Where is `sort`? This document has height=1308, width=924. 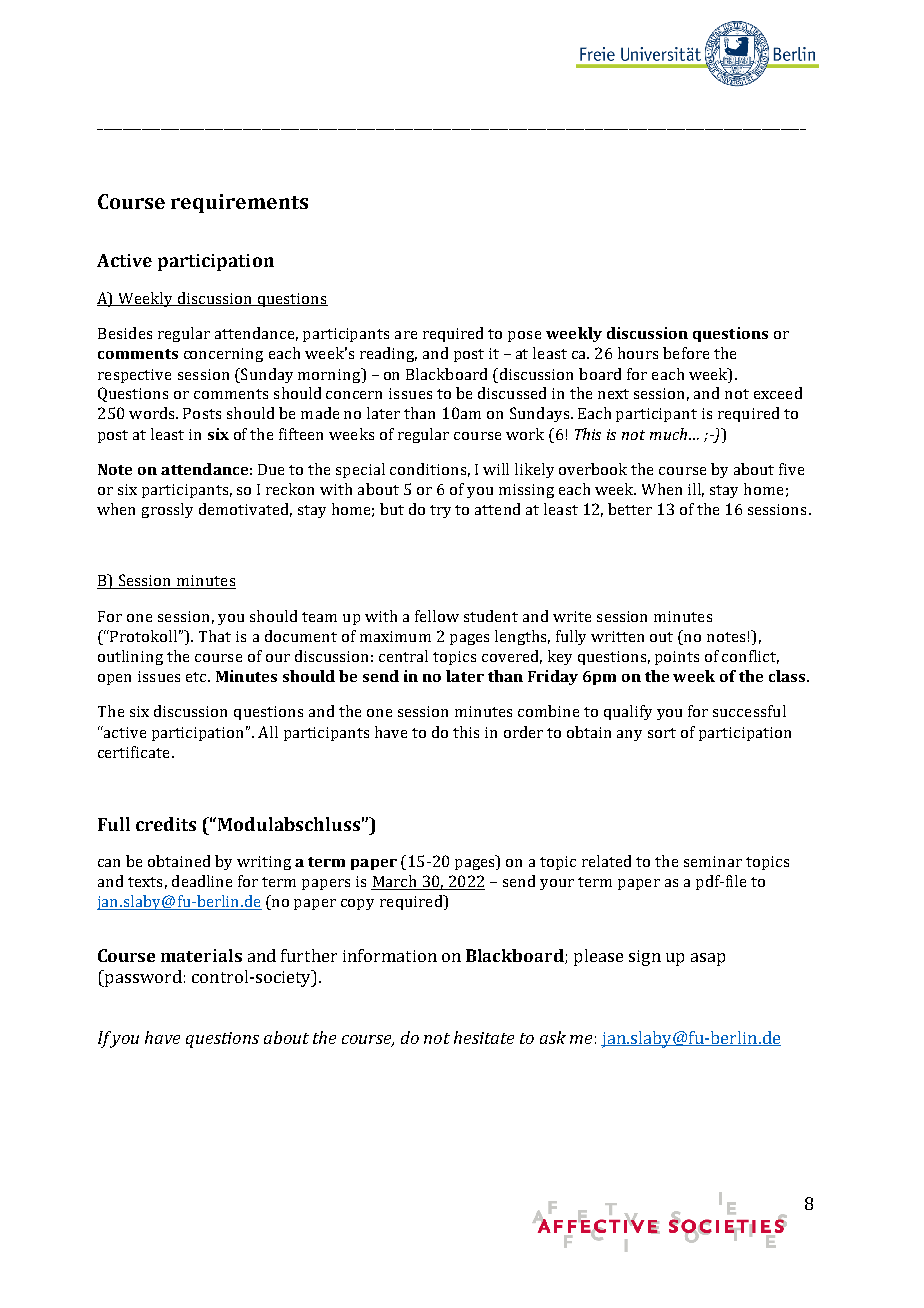 sort is located at coordinates (662, 733).
